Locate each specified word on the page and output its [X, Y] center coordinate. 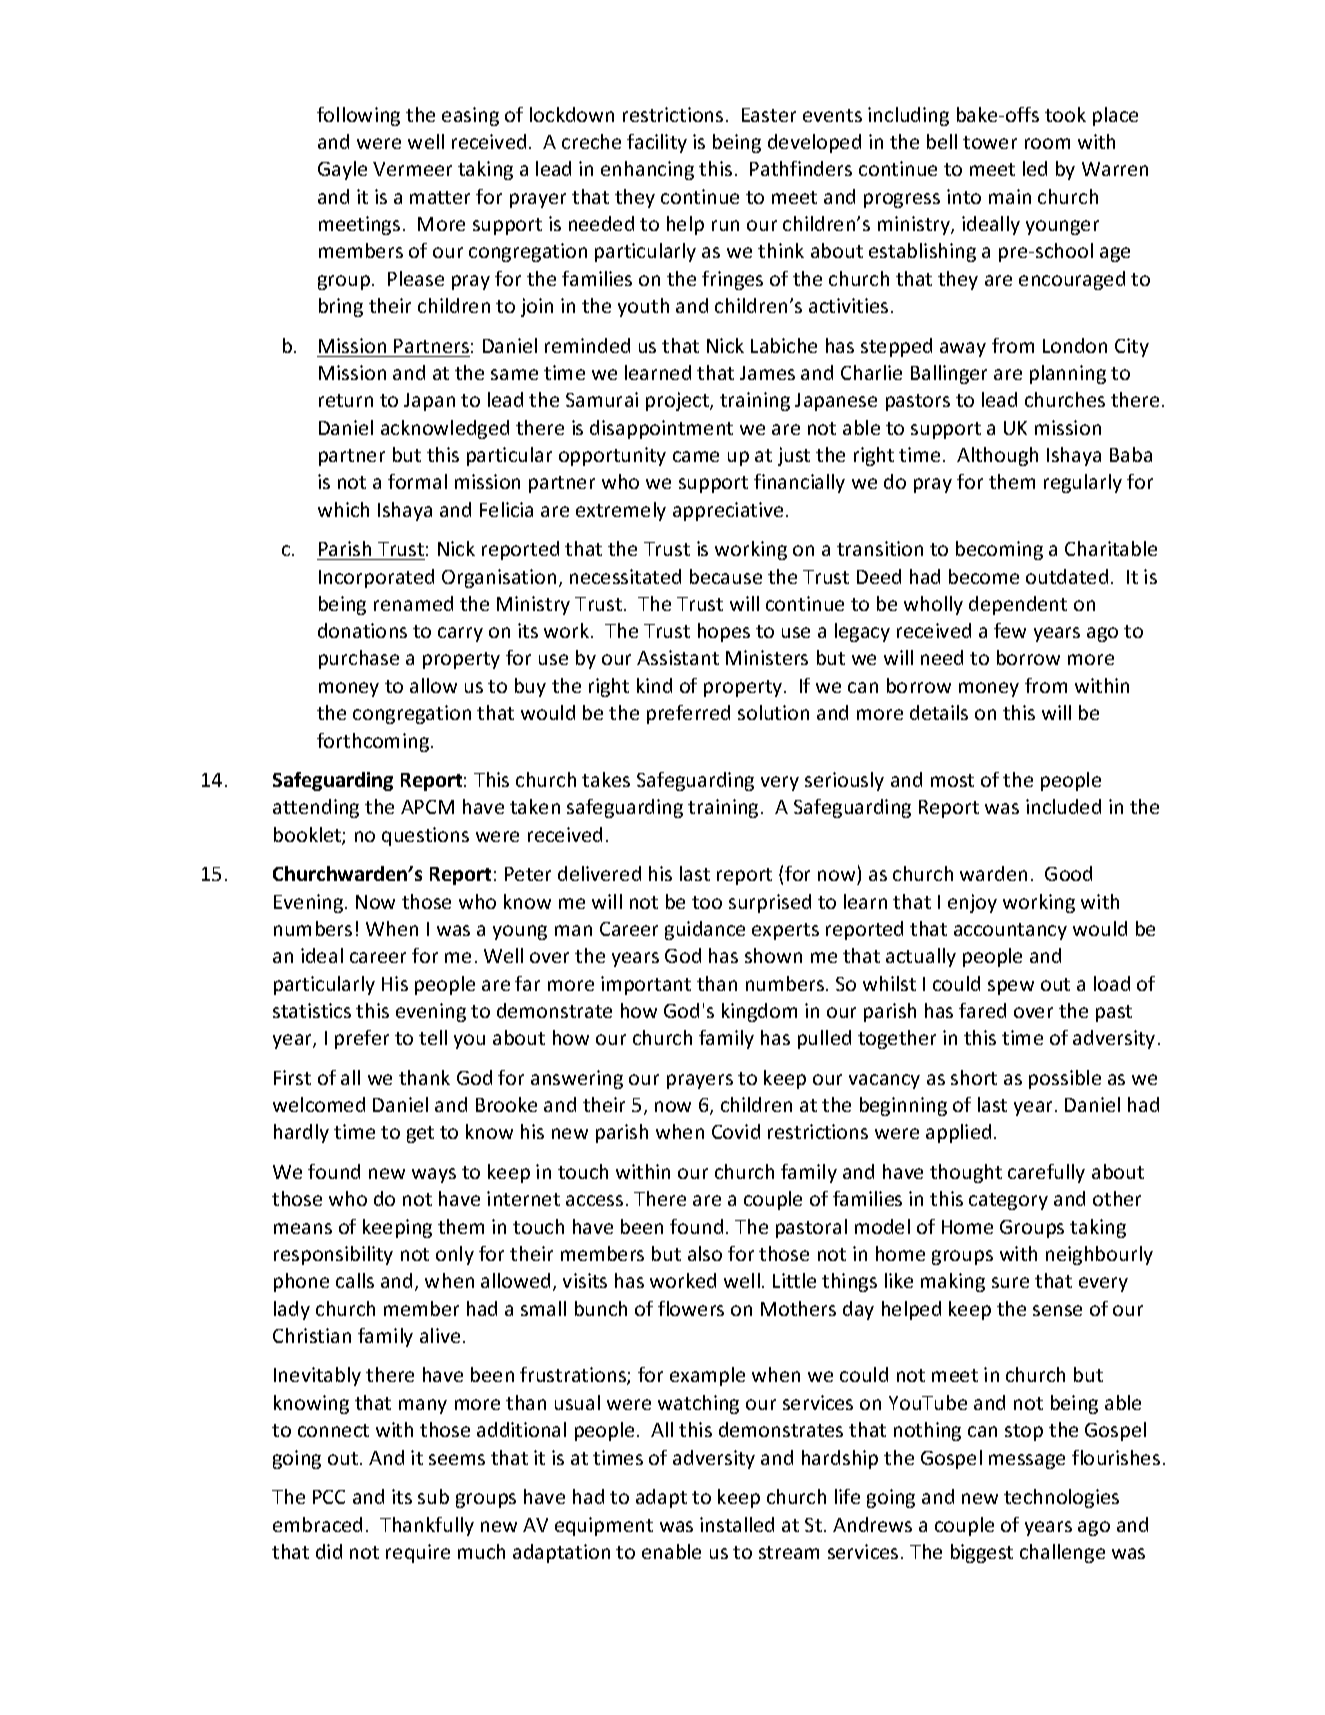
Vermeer [412, 169]
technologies [1061, 1498]
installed [737, 1524]
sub [433, 1496]
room [1047, 143]
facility [657, 143]
